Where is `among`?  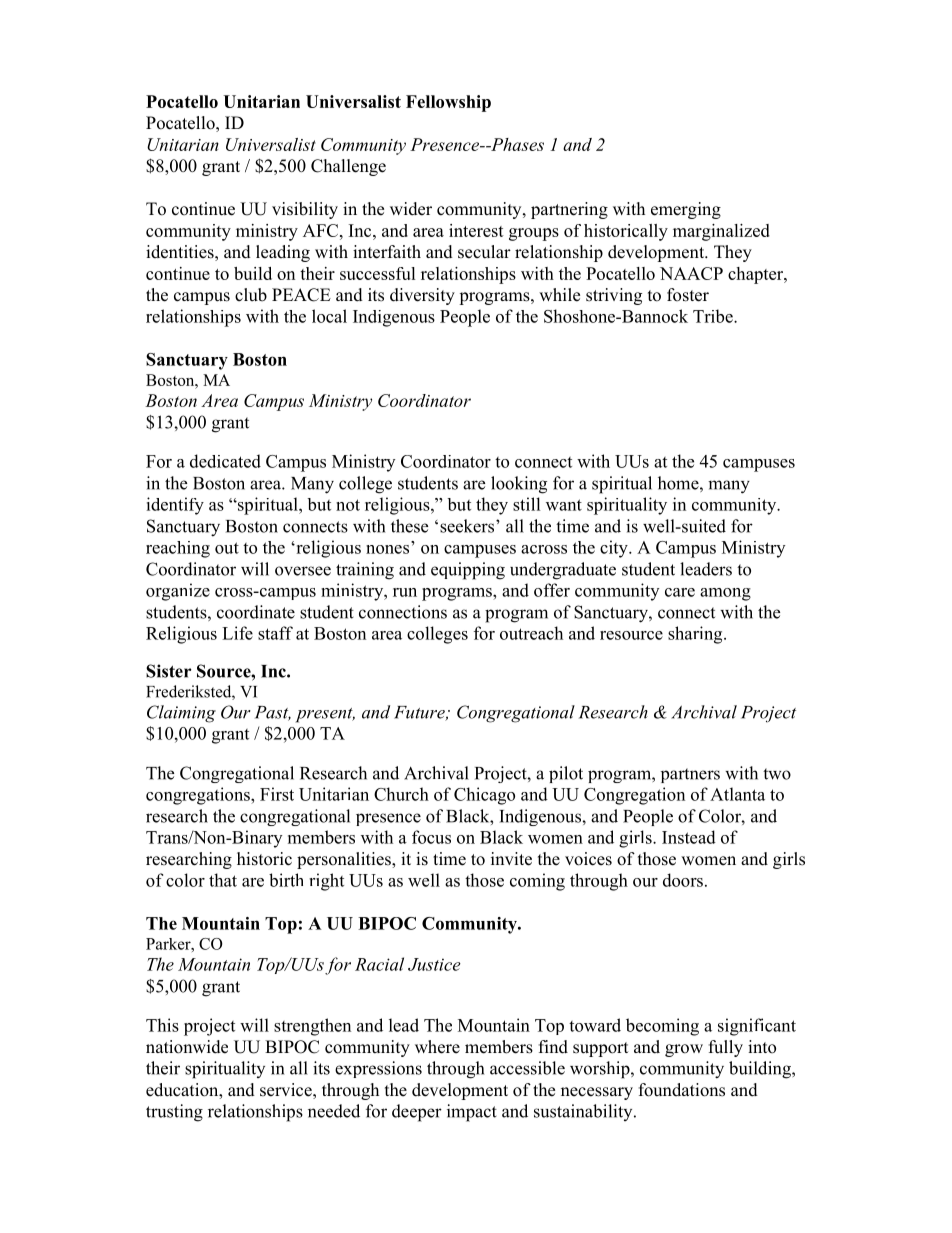
among is located at coordinates (725, 594).
